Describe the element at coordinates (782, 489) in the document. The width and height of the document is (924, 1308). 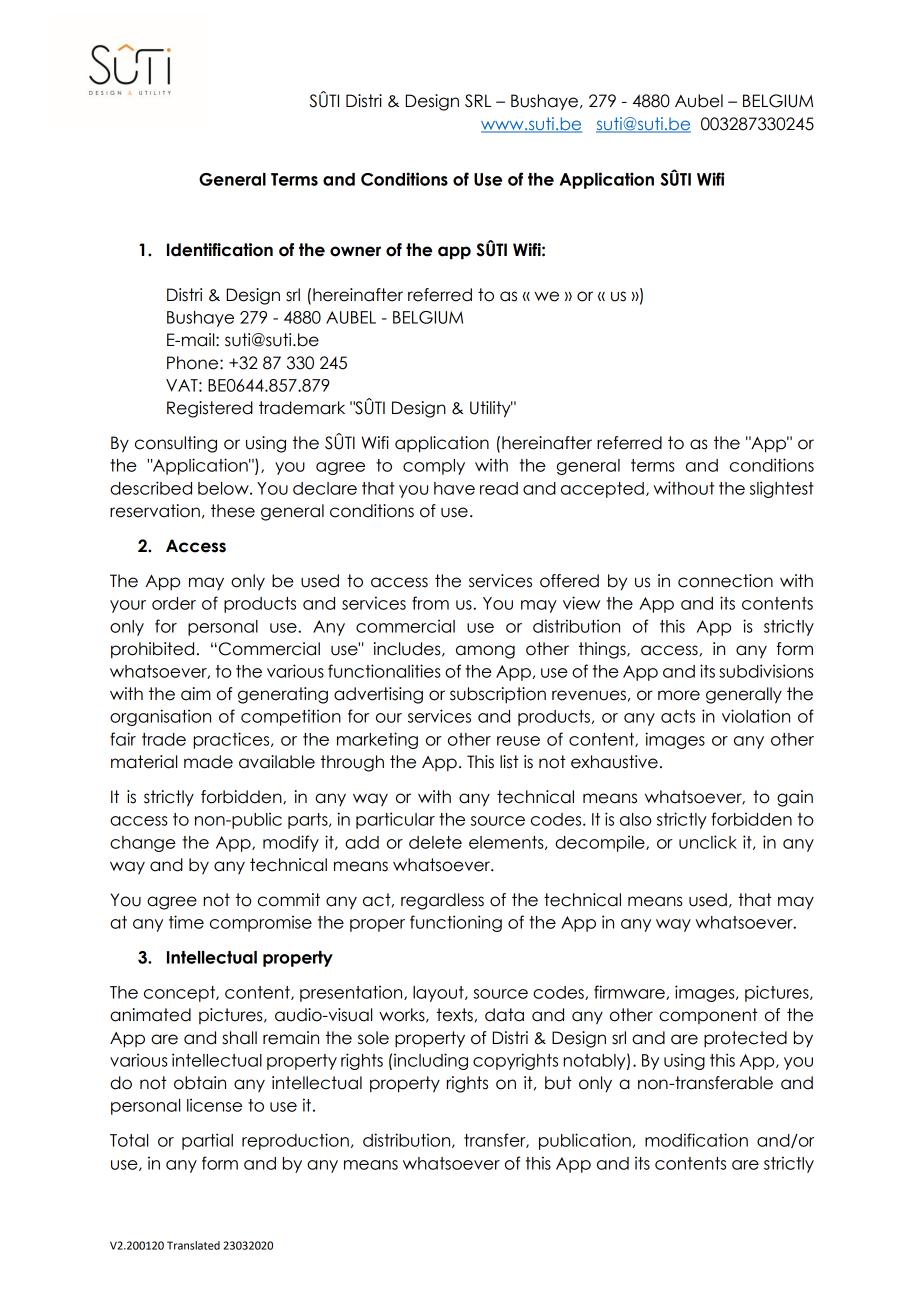
I see `slightest` at that location.
